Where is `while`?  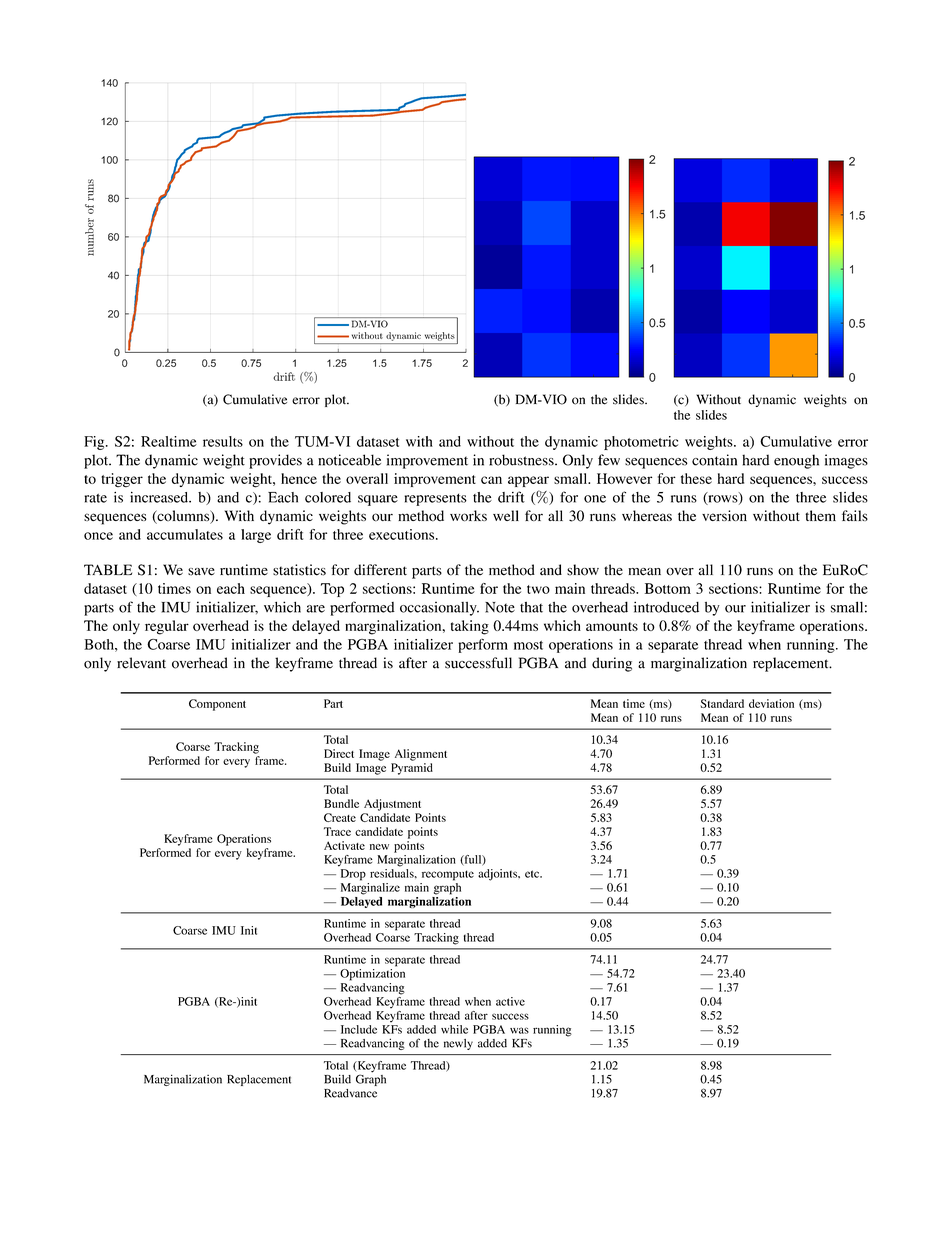
while is located at coordinates (454, 1029).
